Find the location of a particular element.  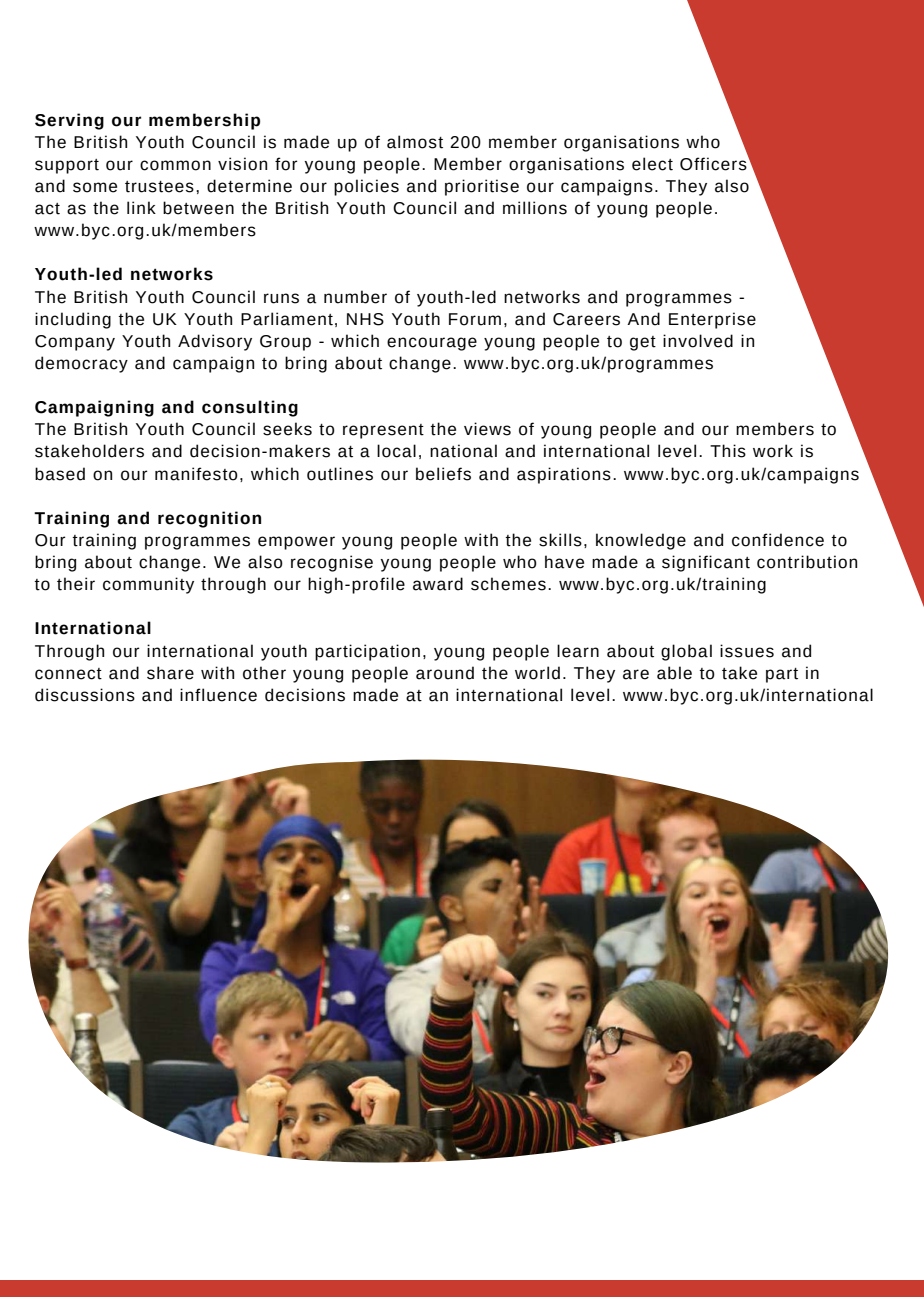

manifesto is located at coordinates (196, 474).
